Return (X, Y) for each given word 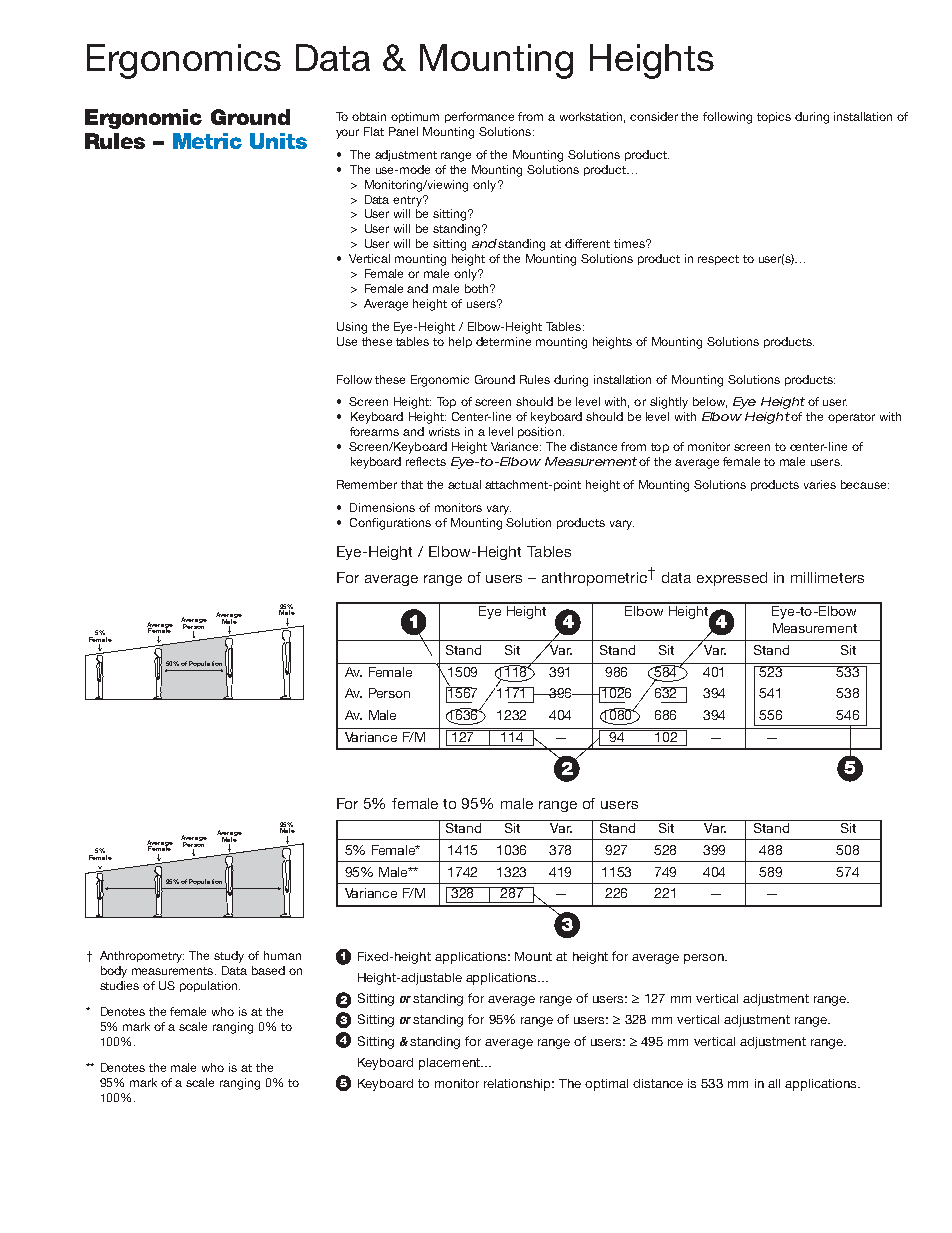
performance (479, 117)
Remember (367, 484)
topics (774, 117)
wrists (444, 431)
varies (820, 484)
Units (278, 141)
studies (119, 985)
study (229, 957)
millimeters (827, 577)
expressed (732, 579)
